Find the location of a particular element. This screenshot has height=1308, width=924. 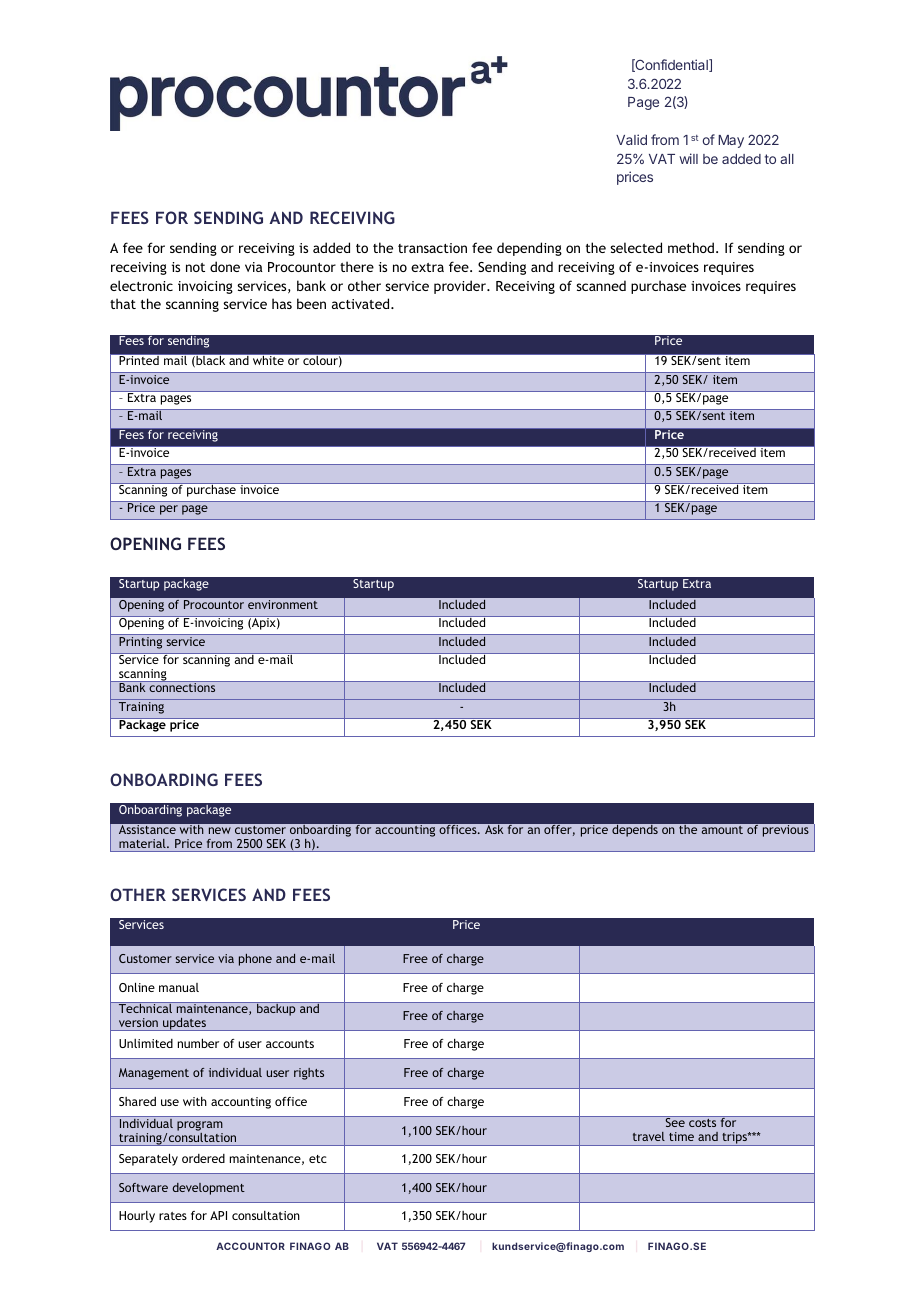

development is located at coordinates (208, 1189).
